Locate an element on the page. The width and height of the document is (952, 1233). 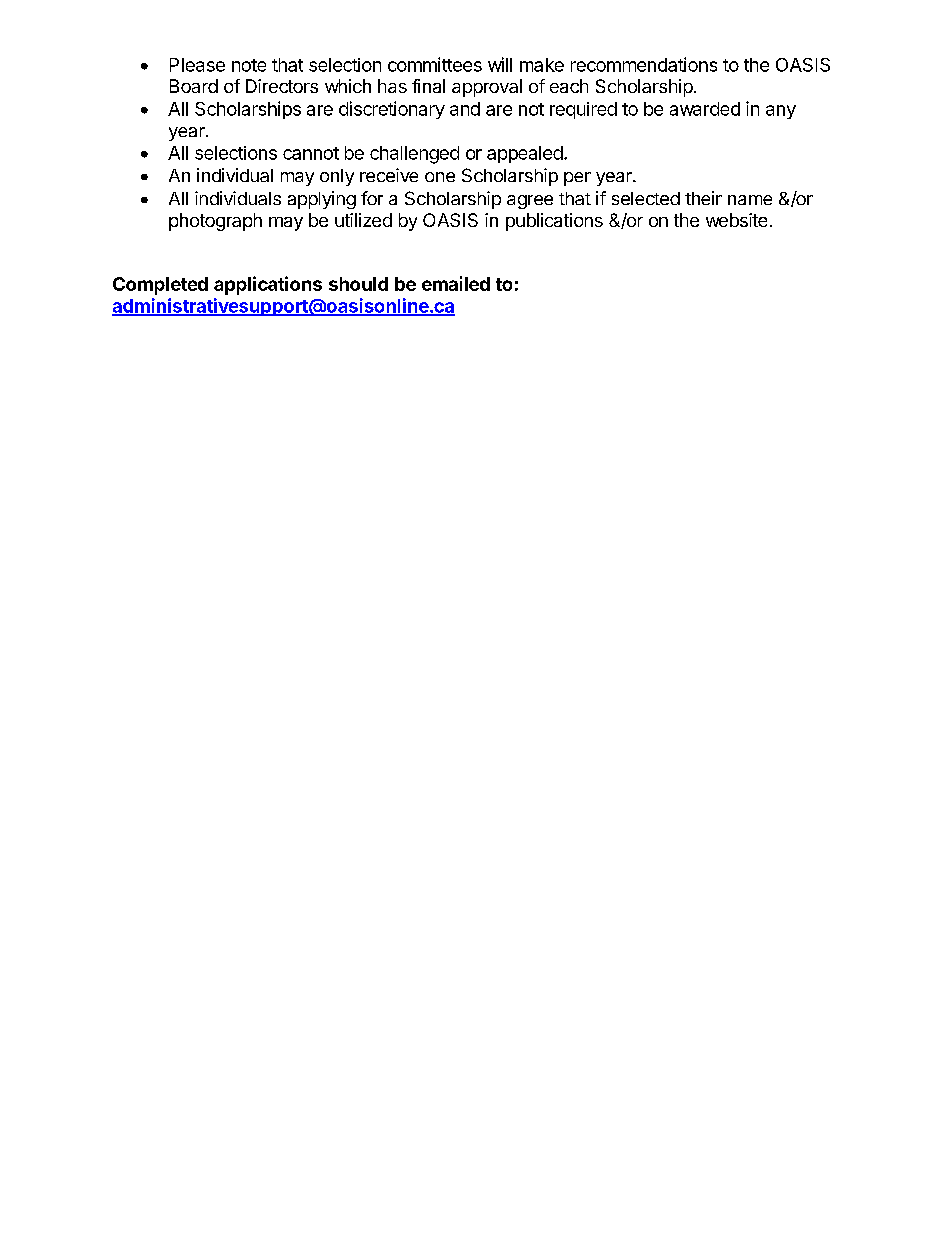
note is located at coordinates (249, 65).
